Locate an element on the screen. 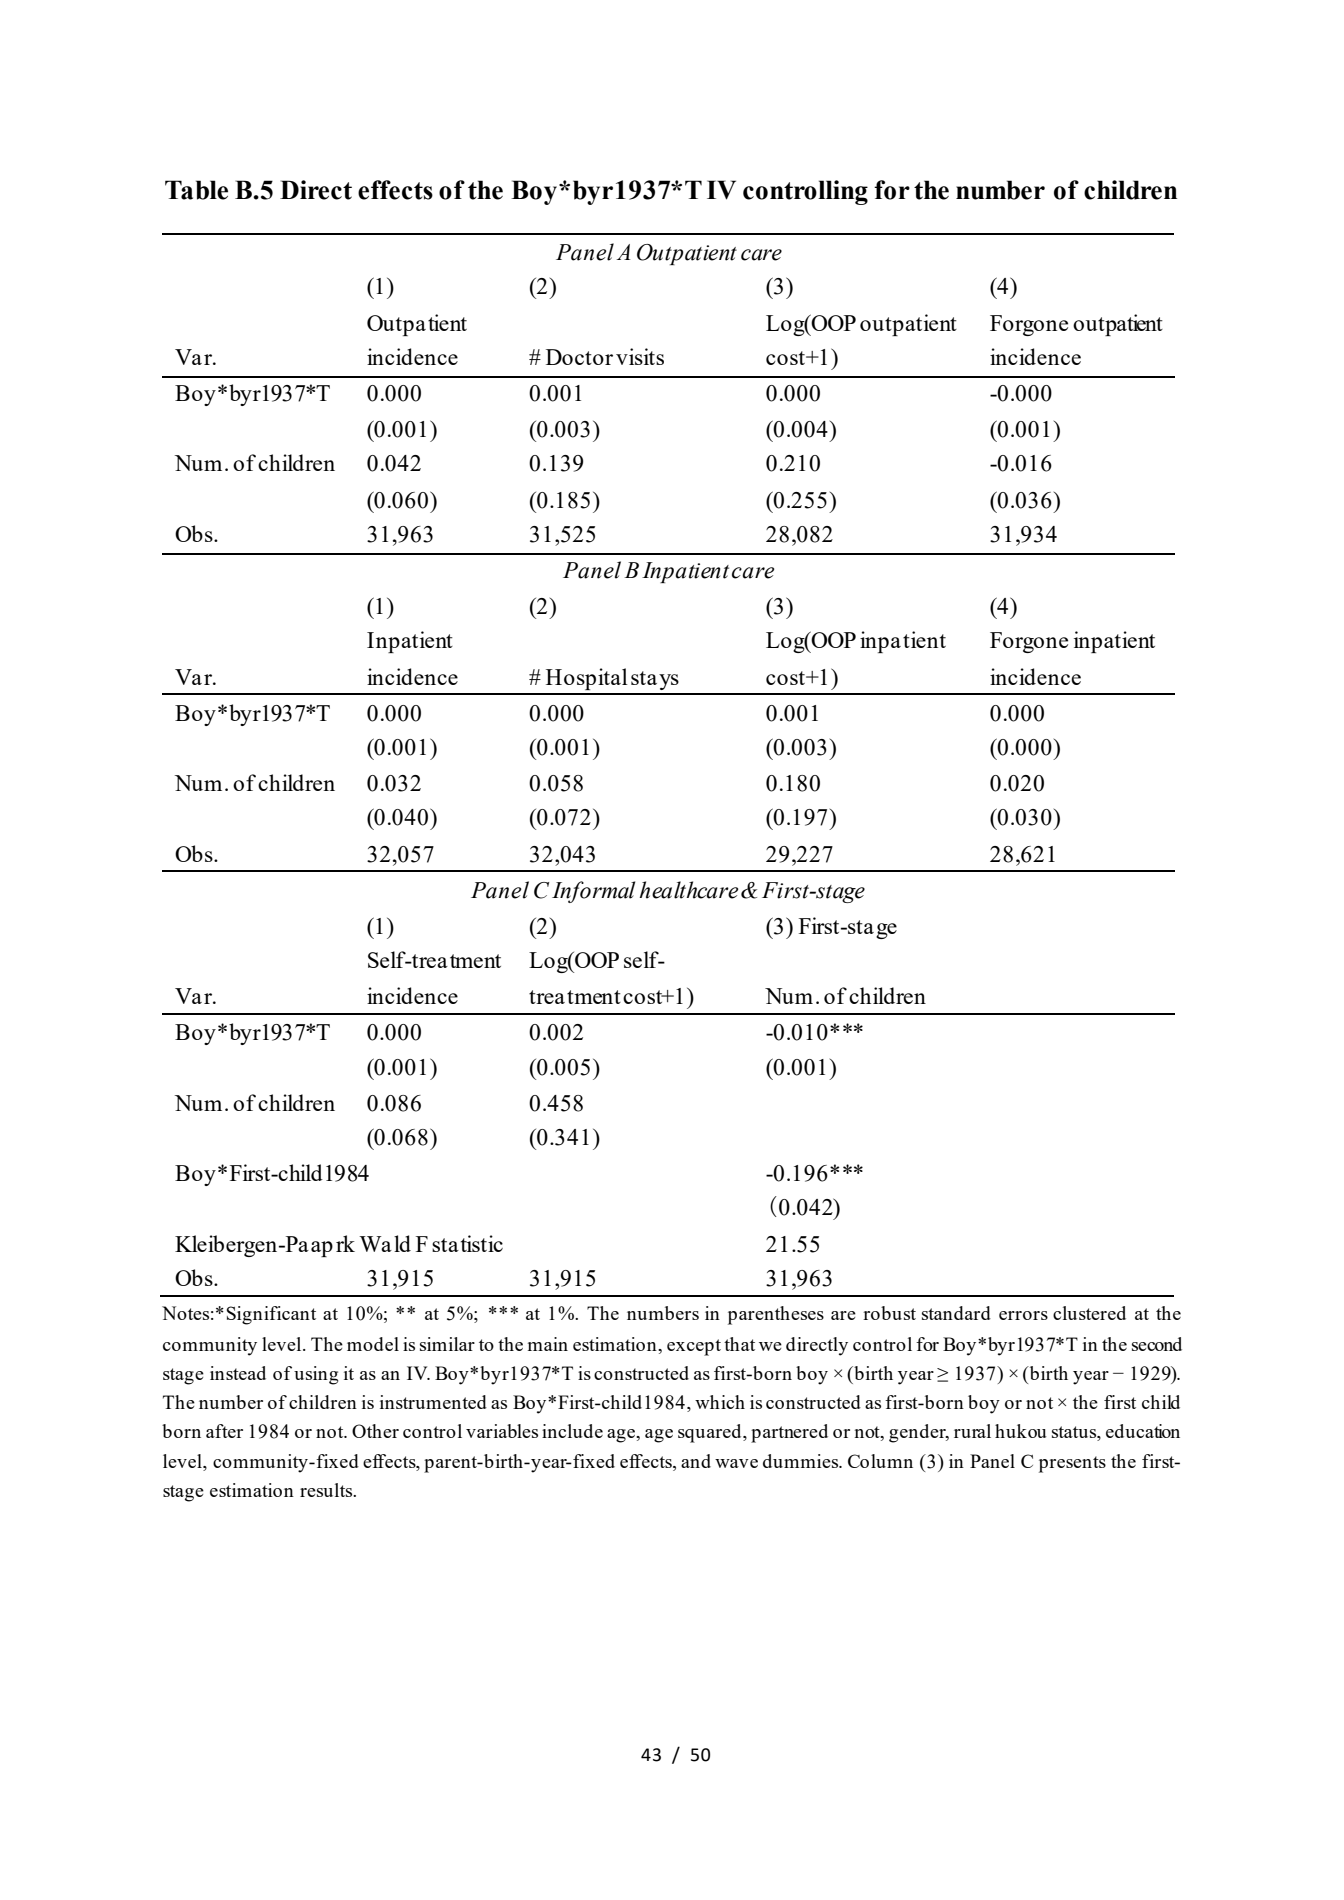  visits is located at coordinates (640, 356).
